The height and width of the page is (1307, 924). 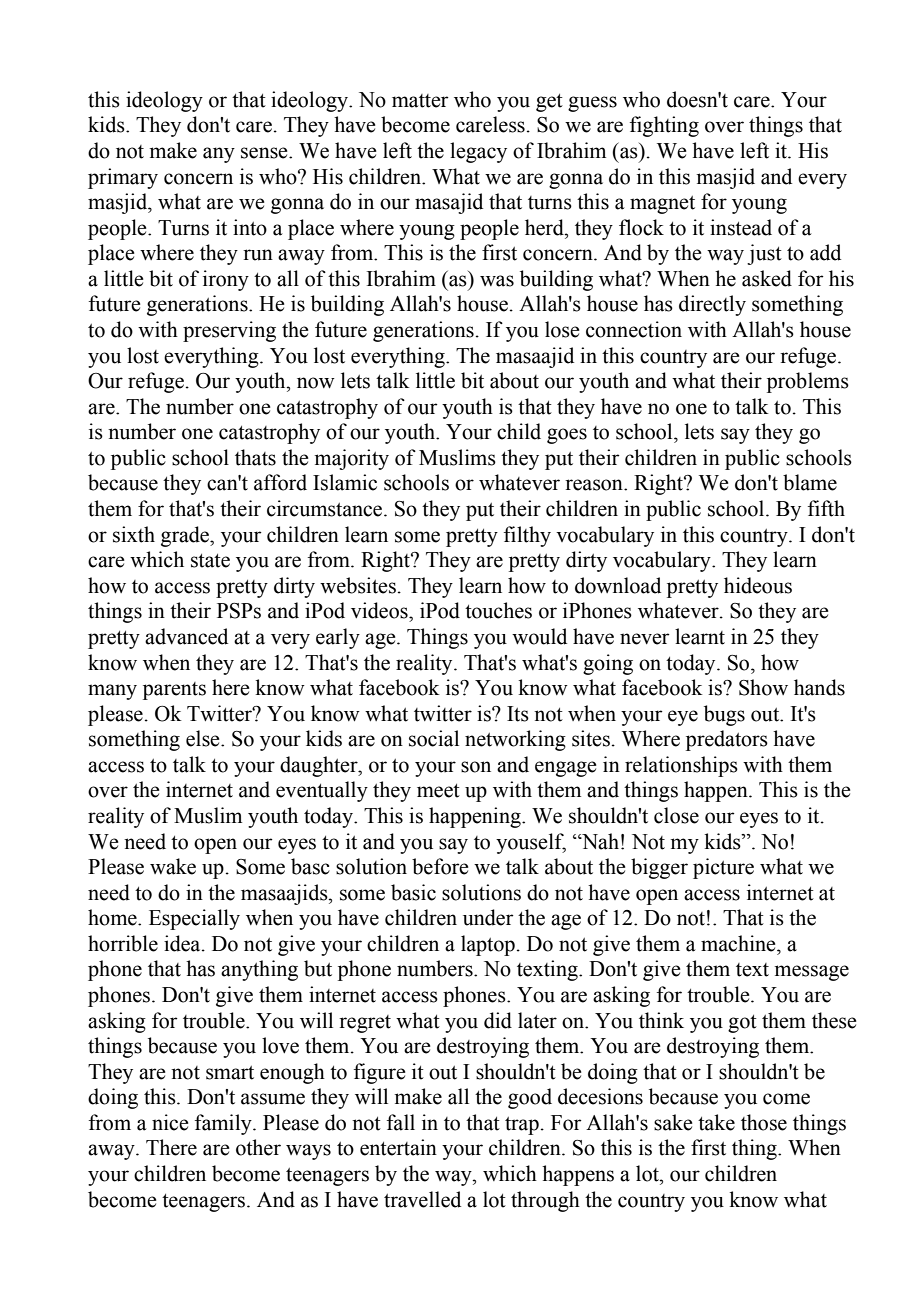 What do you see at coordinates (527, 536) in the page?
I see `filthy` at bounding box center [527, 536].
